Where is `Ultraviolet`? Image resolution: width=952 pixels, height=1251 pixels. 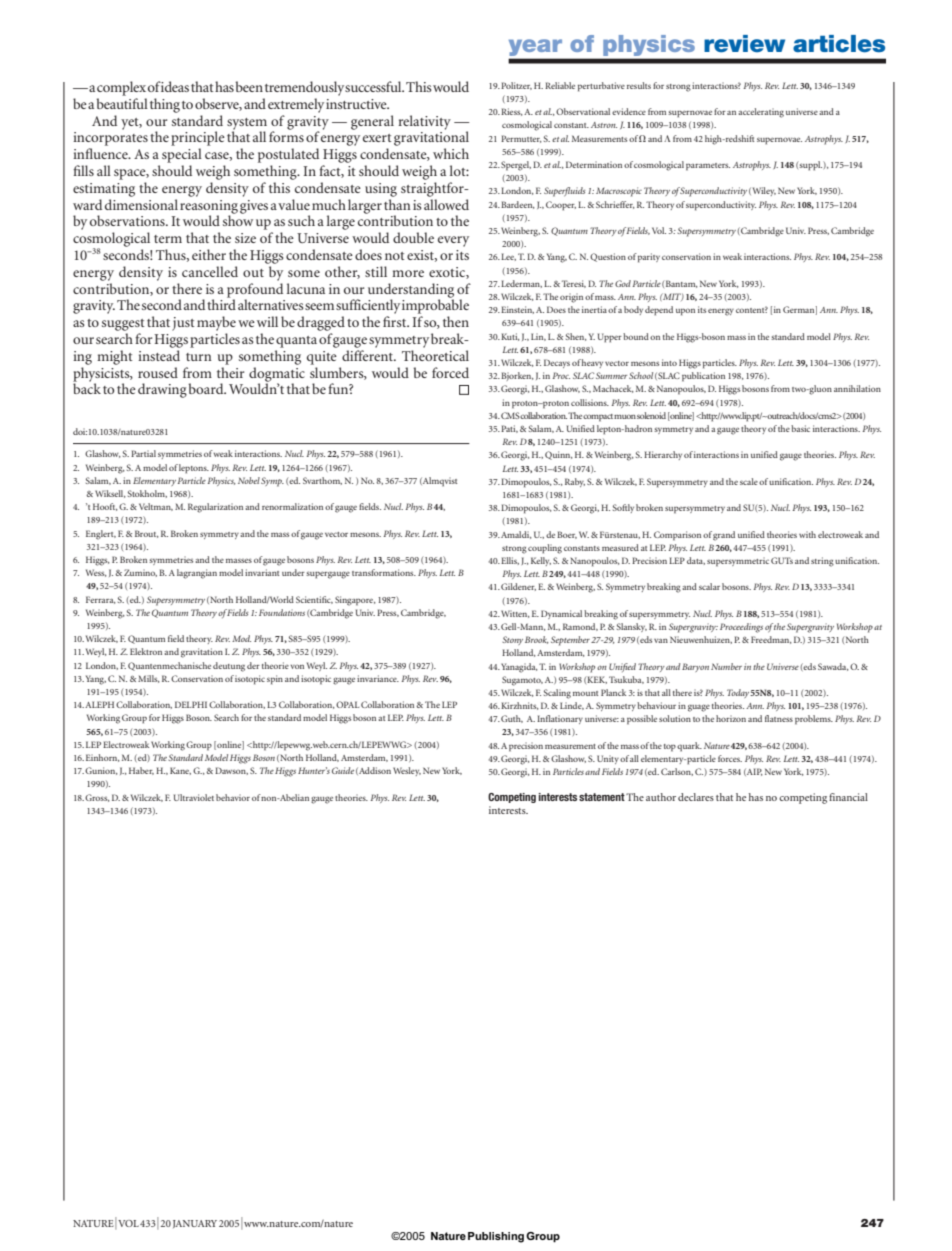 Ultraviolet is located at coordinates (194, 797).
